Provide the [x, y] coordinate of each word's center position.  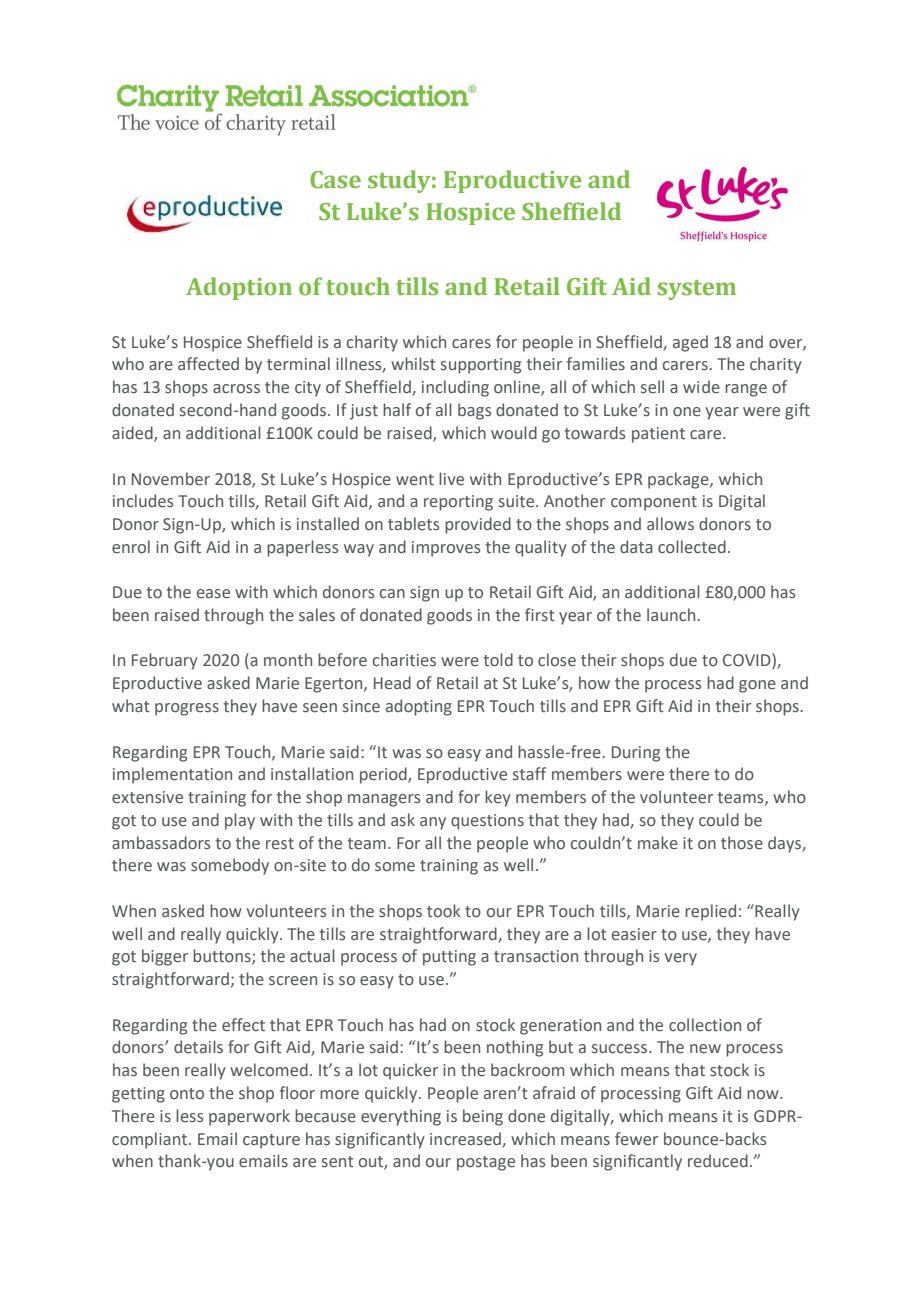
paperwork [249, 1117]
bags [474, 411]
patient [658, 435]
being [483, 1117]
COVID [748, 661]
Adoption [239, 288]
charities [404, 660]
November [171, 479]
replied [710, 912]
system [696, 290]
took [444, 911]
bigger [165, 957]
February [165, 661]
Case [335, 180]
